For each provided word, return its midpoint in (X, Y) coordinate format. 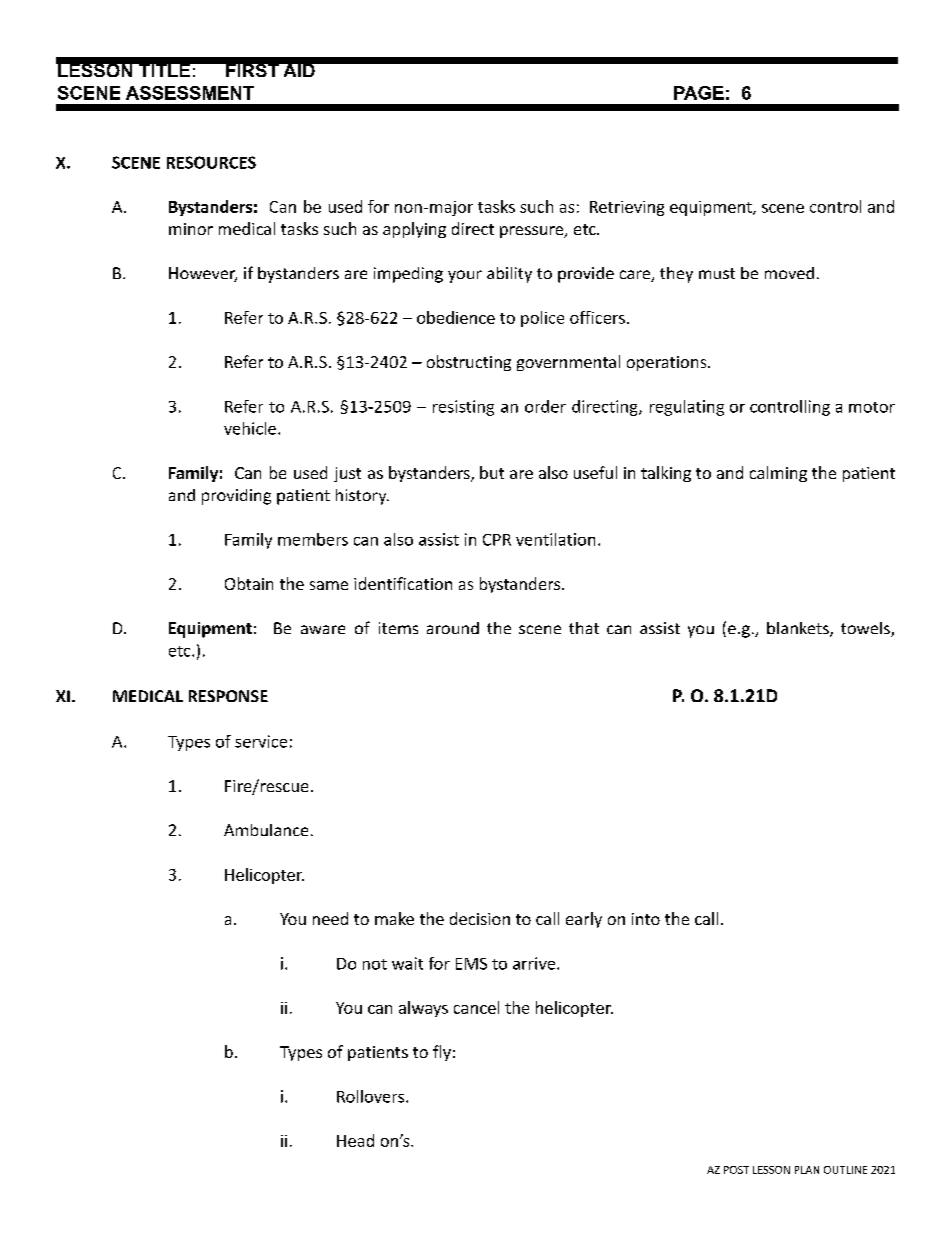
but (492, 472)
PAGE (699, 93)
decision (480, 918)
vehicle (250, 428)
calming (778, 474)
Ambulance (266, 830)
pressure (533, 232)
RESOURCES (211, 162)
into (646, 919)
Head (355, 1140)
